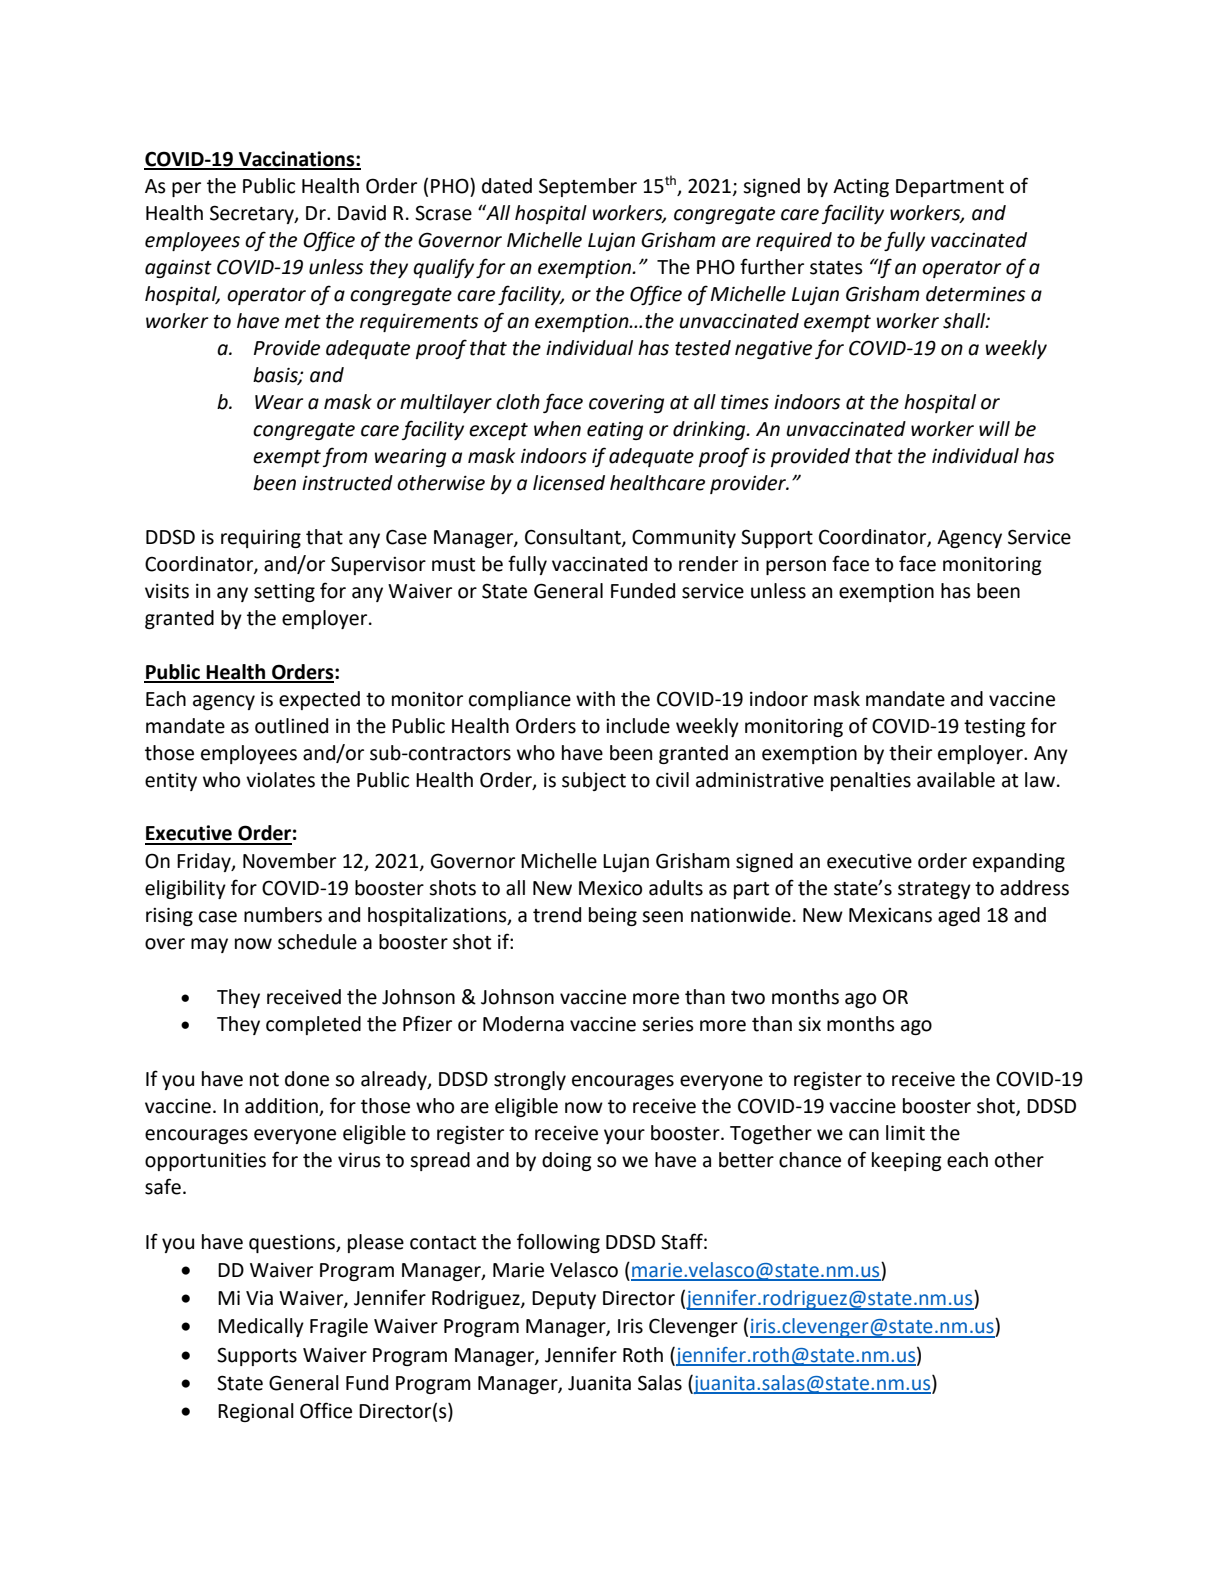 The image size is (1230, 1592). What do you see at coordinates (362, 213) in the screenshot?
I see `David` at bounding box center [362, 213].
